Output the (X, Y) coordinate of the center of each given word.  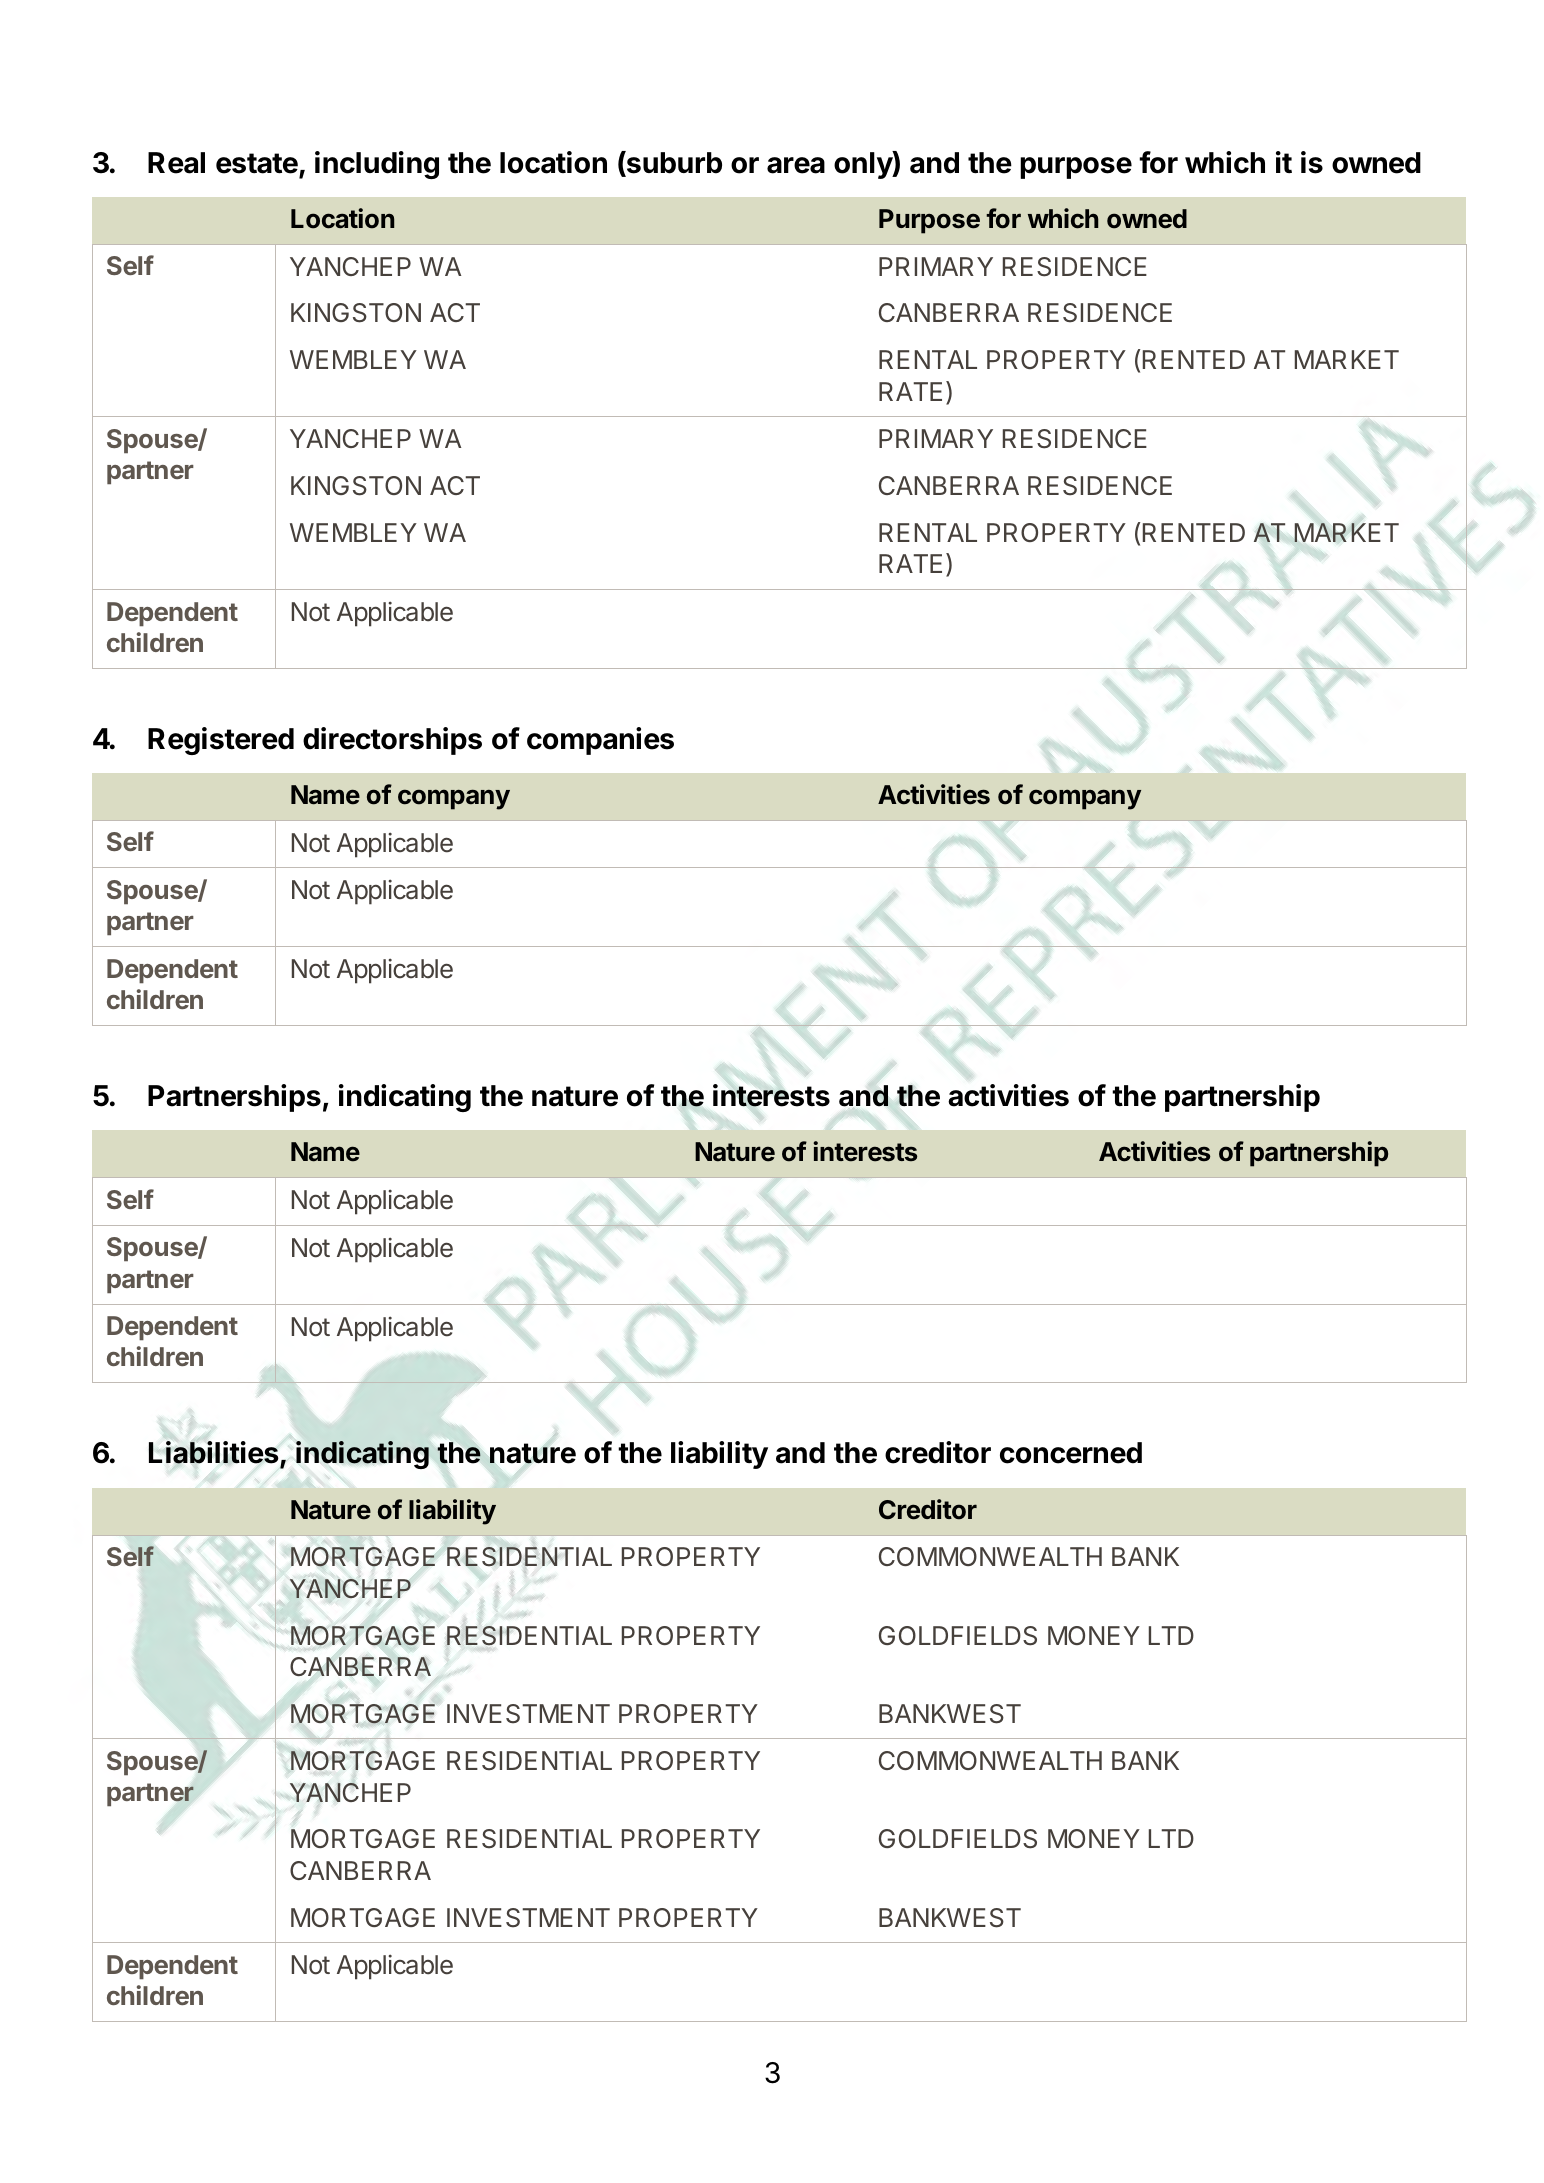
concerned (1071, 1453)
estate (257, 163)
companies (600, 741)
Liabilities (214, 1454)
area (796, 165)
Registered (221, 741)
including (377, 165)
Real (176, 163)
